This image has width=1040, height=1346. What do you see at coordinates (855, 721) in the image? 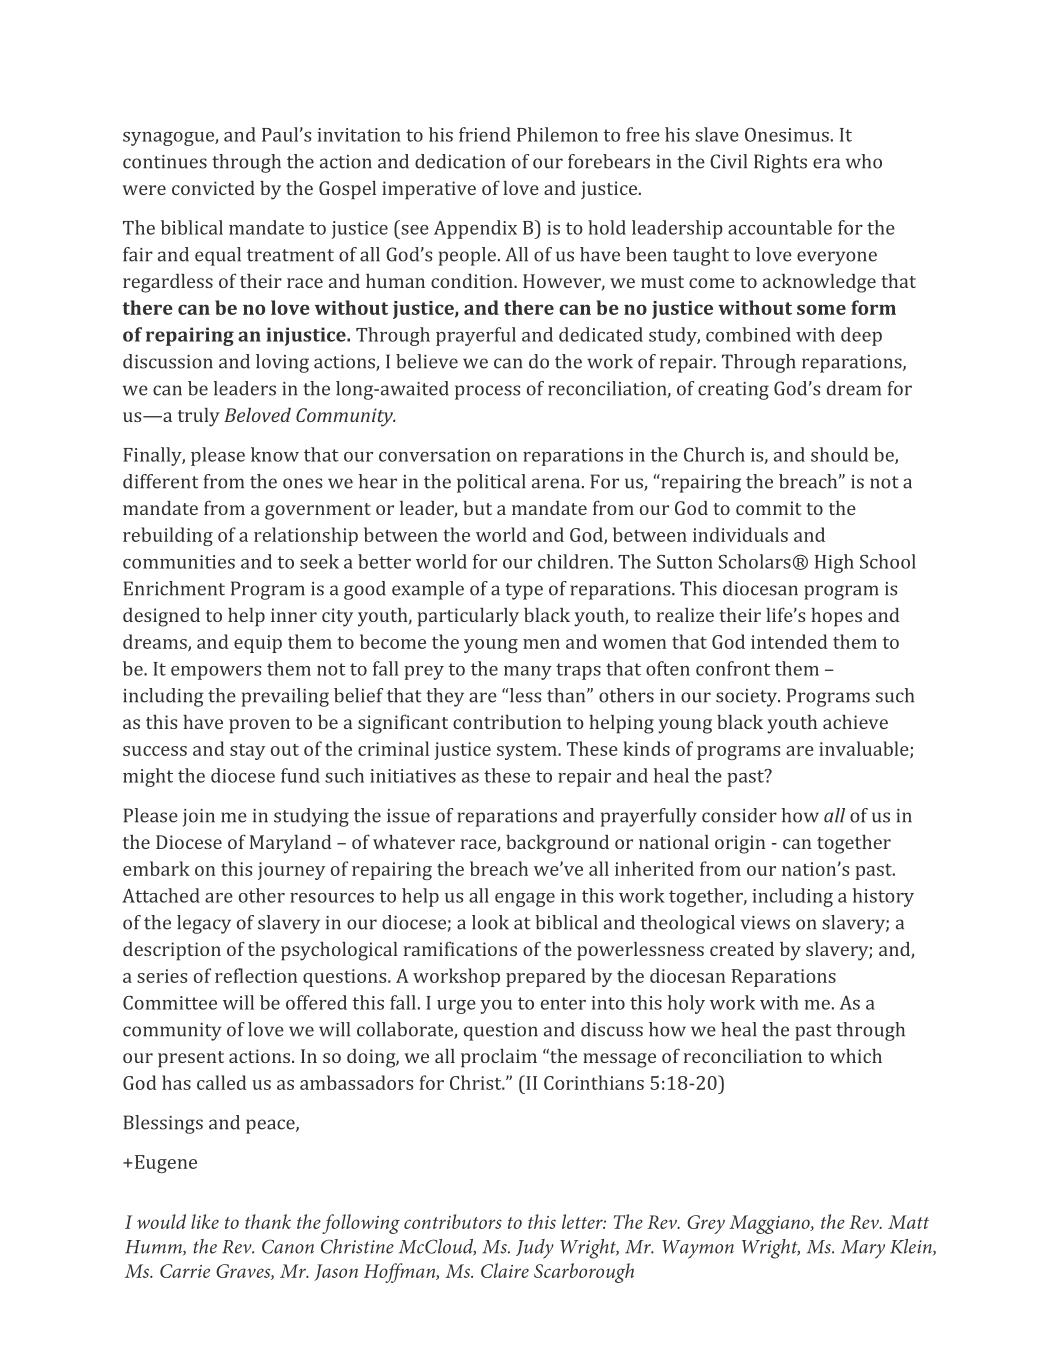
I see `achieve` at bounding box center [855, 721].
